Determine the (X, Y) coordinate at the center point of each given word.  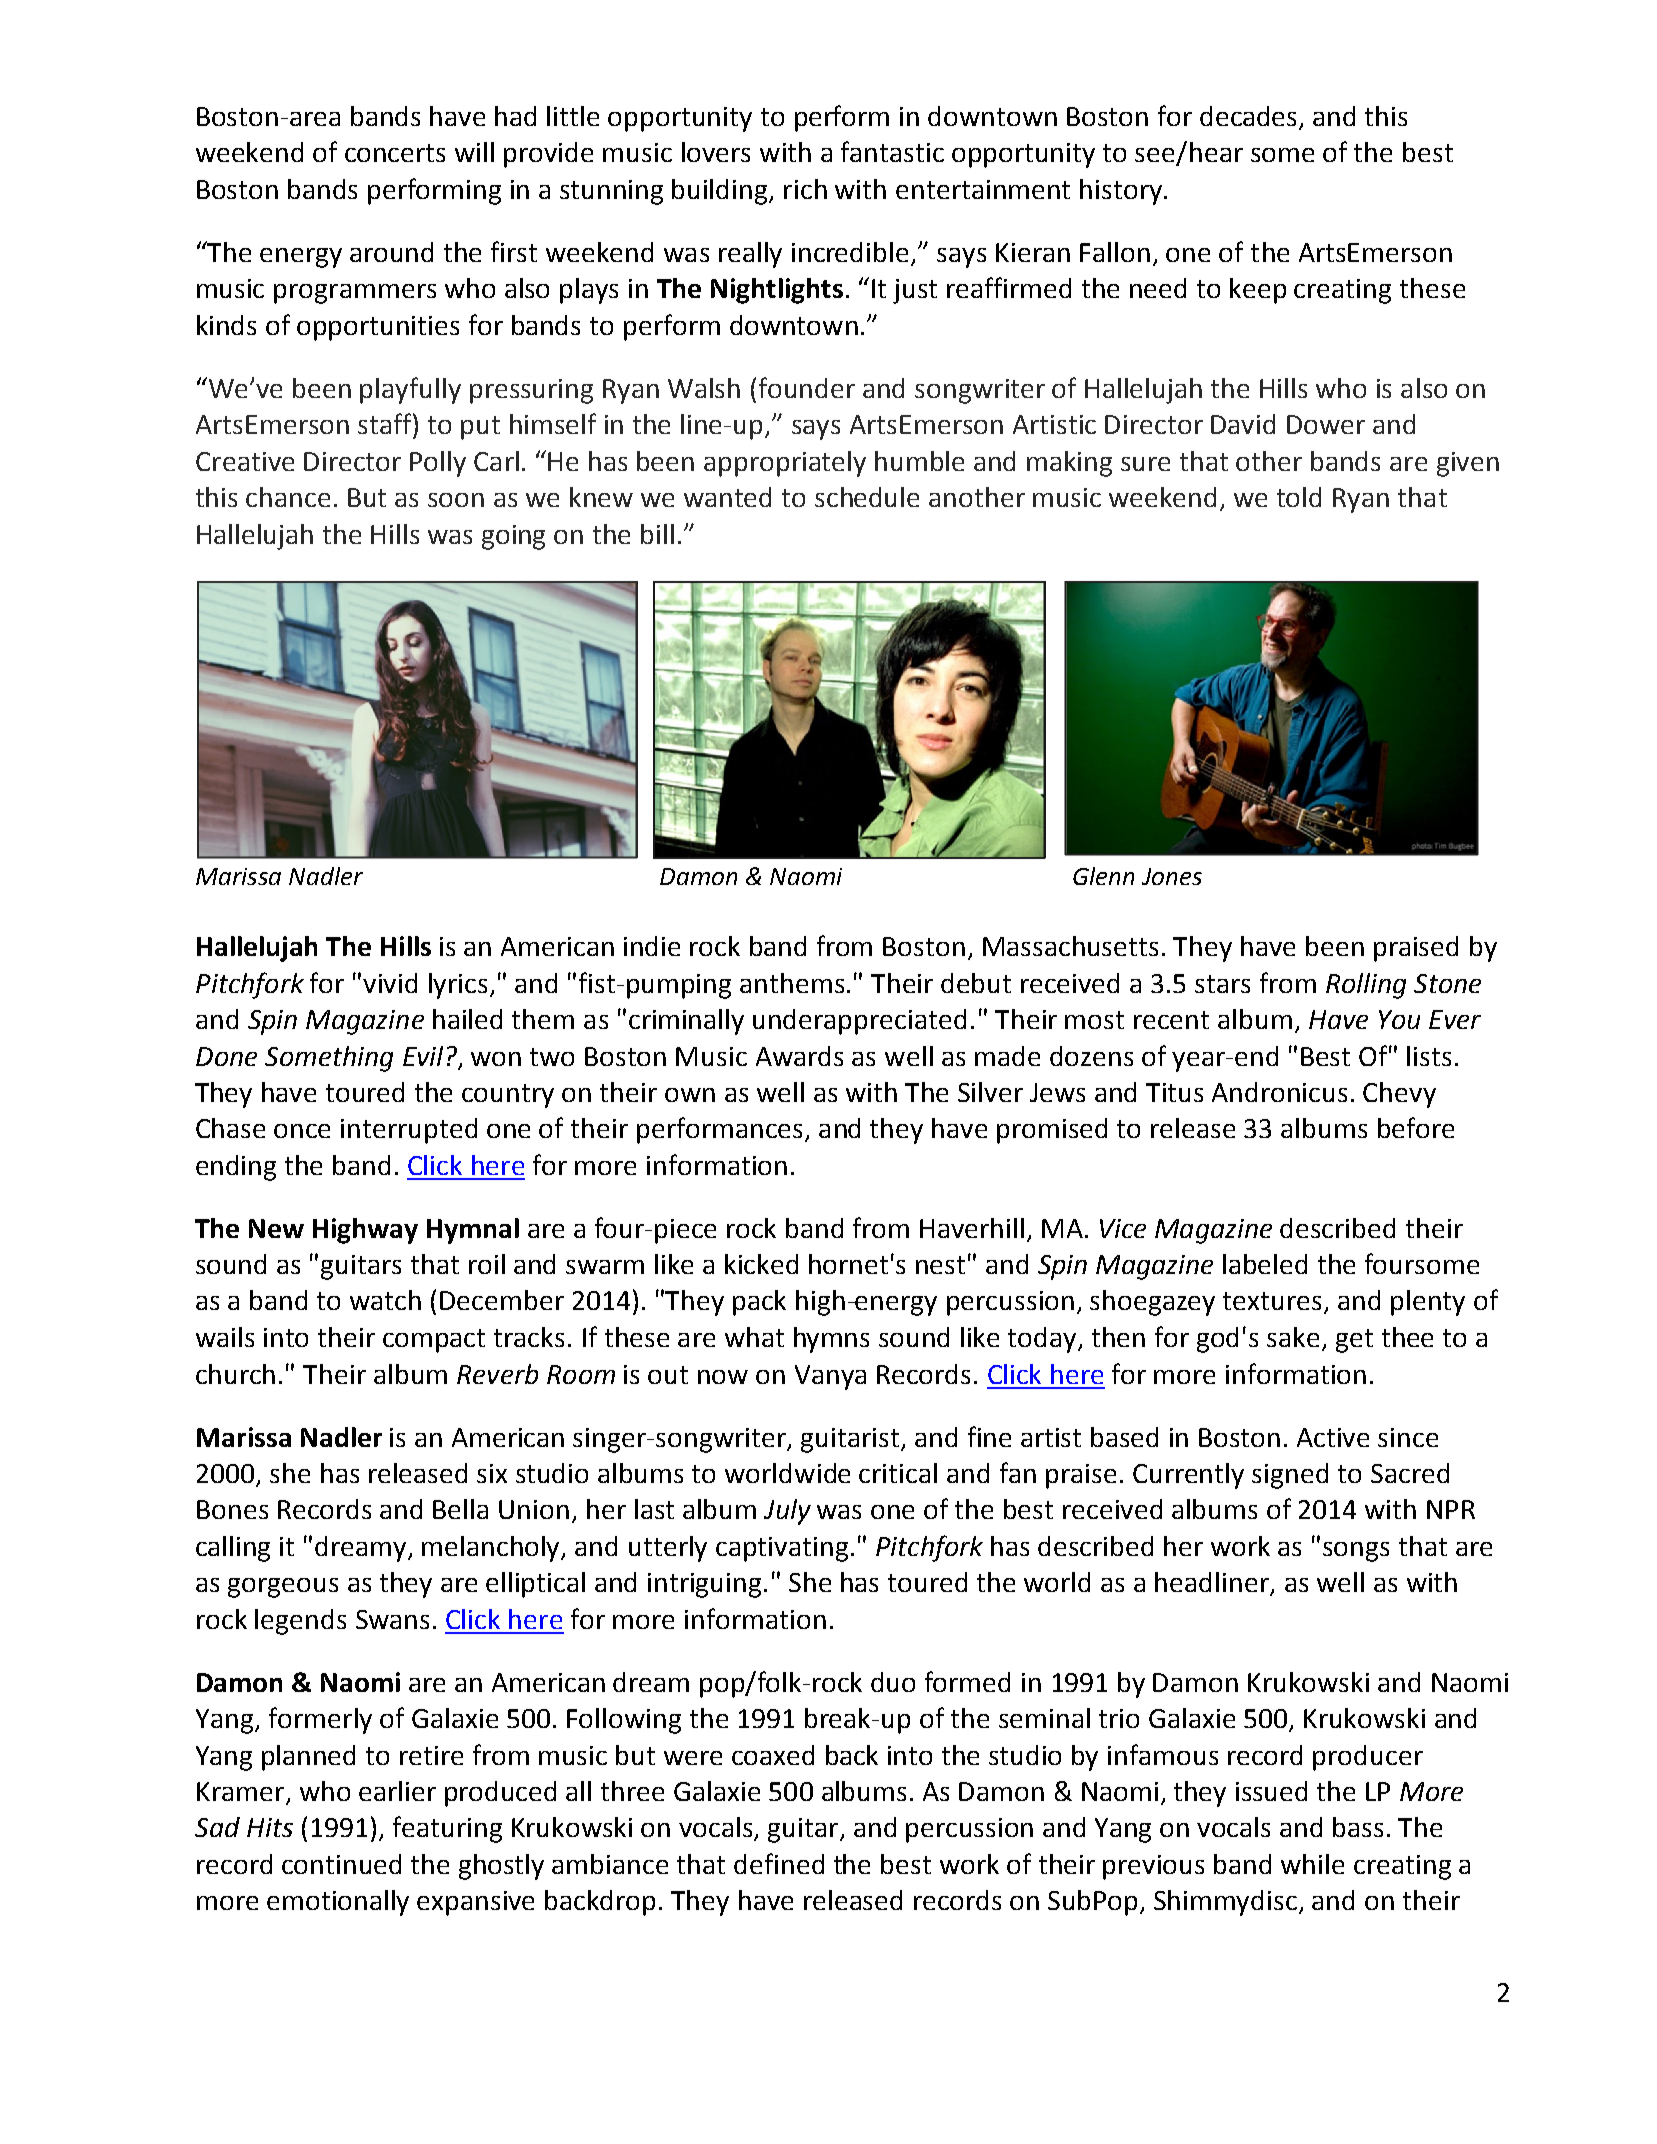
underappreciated (859, 1022)
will (474, 152)
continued (341, 1864)
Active (1333, 1437)
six (492, 1473)
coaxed (773, 1755)
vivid (390, 983)
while (1312, 1864)
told (1299, 497)
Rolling (1366, 986)
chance (288, 497)
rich (805, 189)
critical (898, 1473)
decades (1248, 116)
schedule (867, 497)
